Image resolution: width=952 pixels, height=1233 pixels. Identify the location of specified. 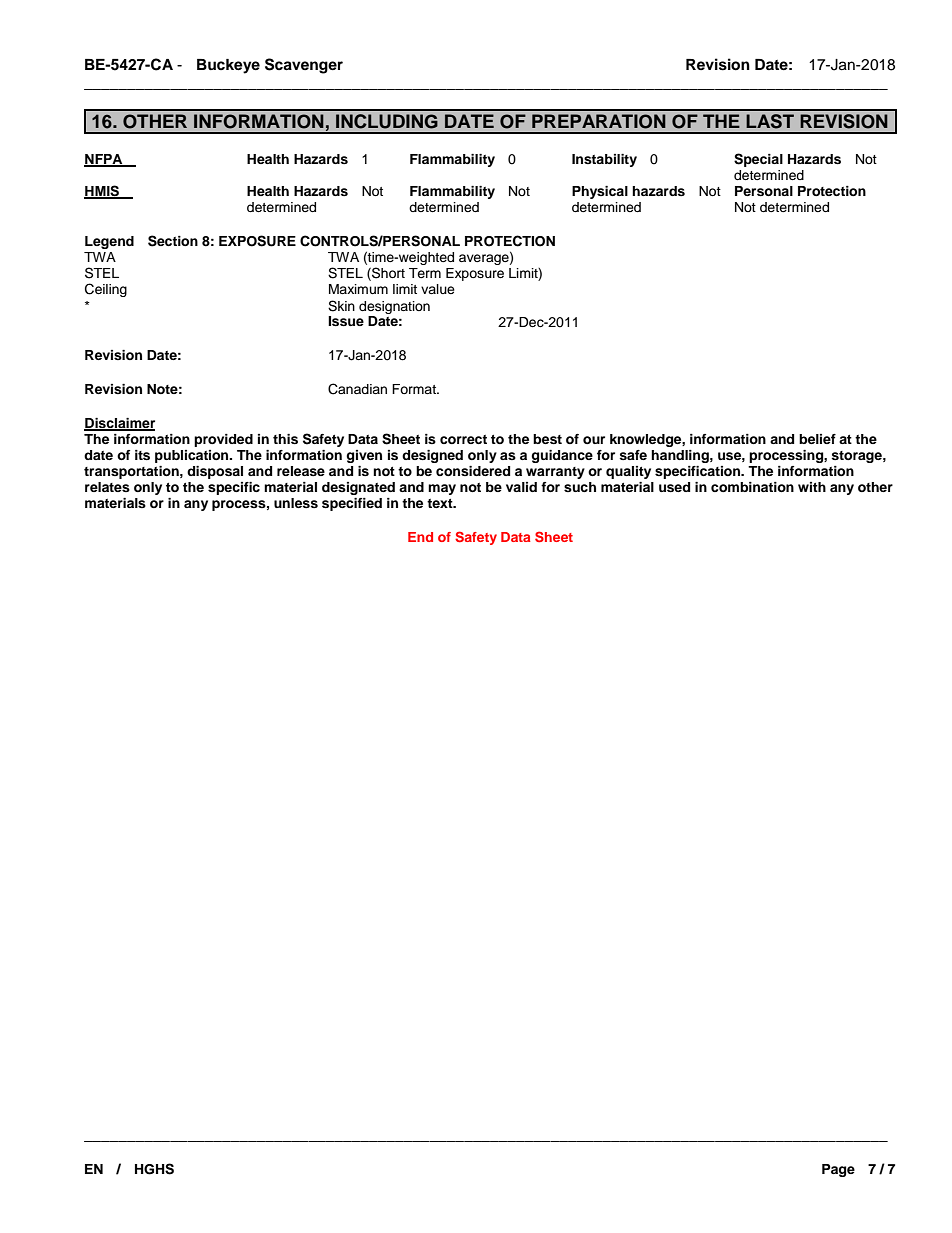
(352, 504).
